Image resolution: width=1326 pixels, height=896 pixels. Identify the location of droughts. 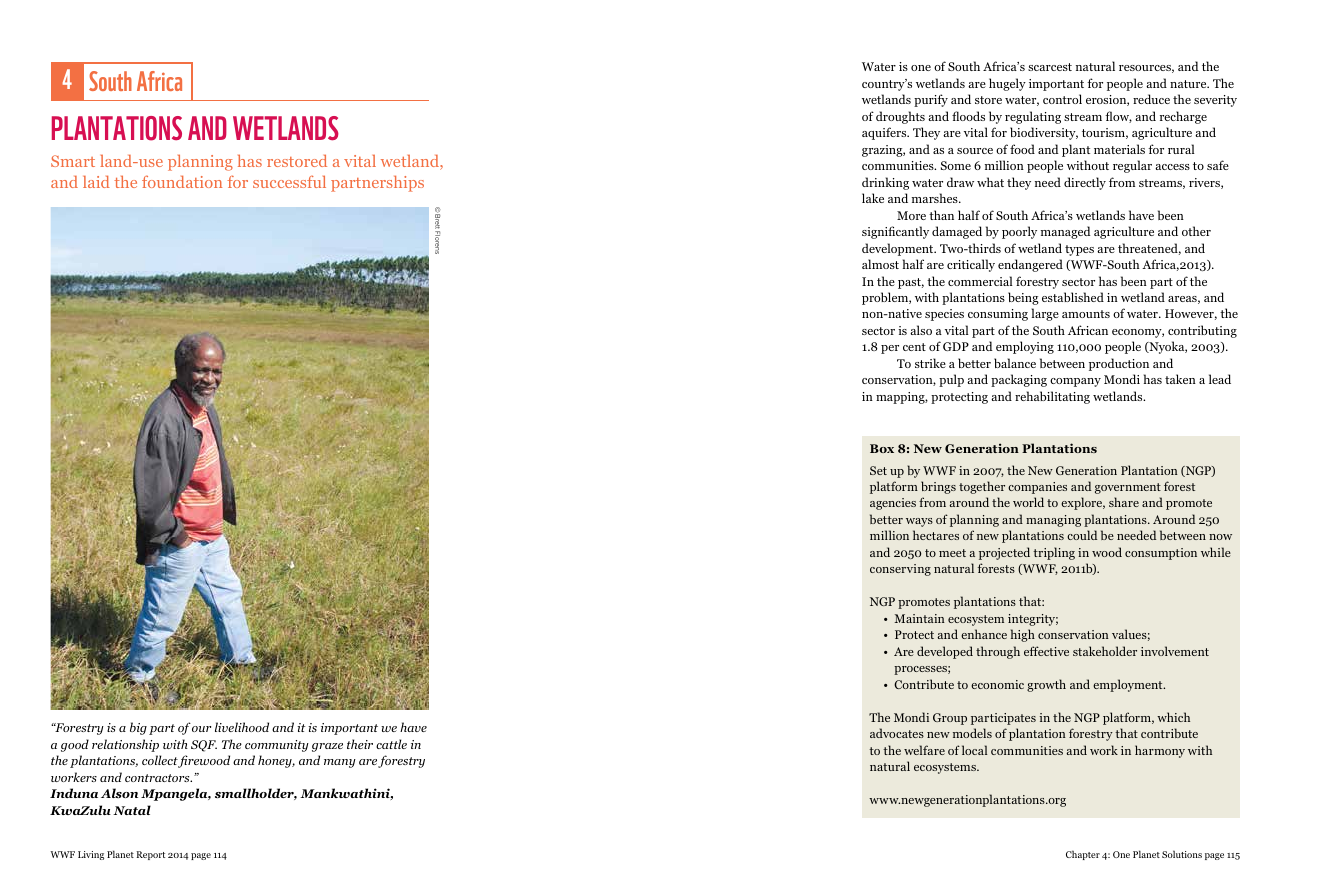
(900, 117).
